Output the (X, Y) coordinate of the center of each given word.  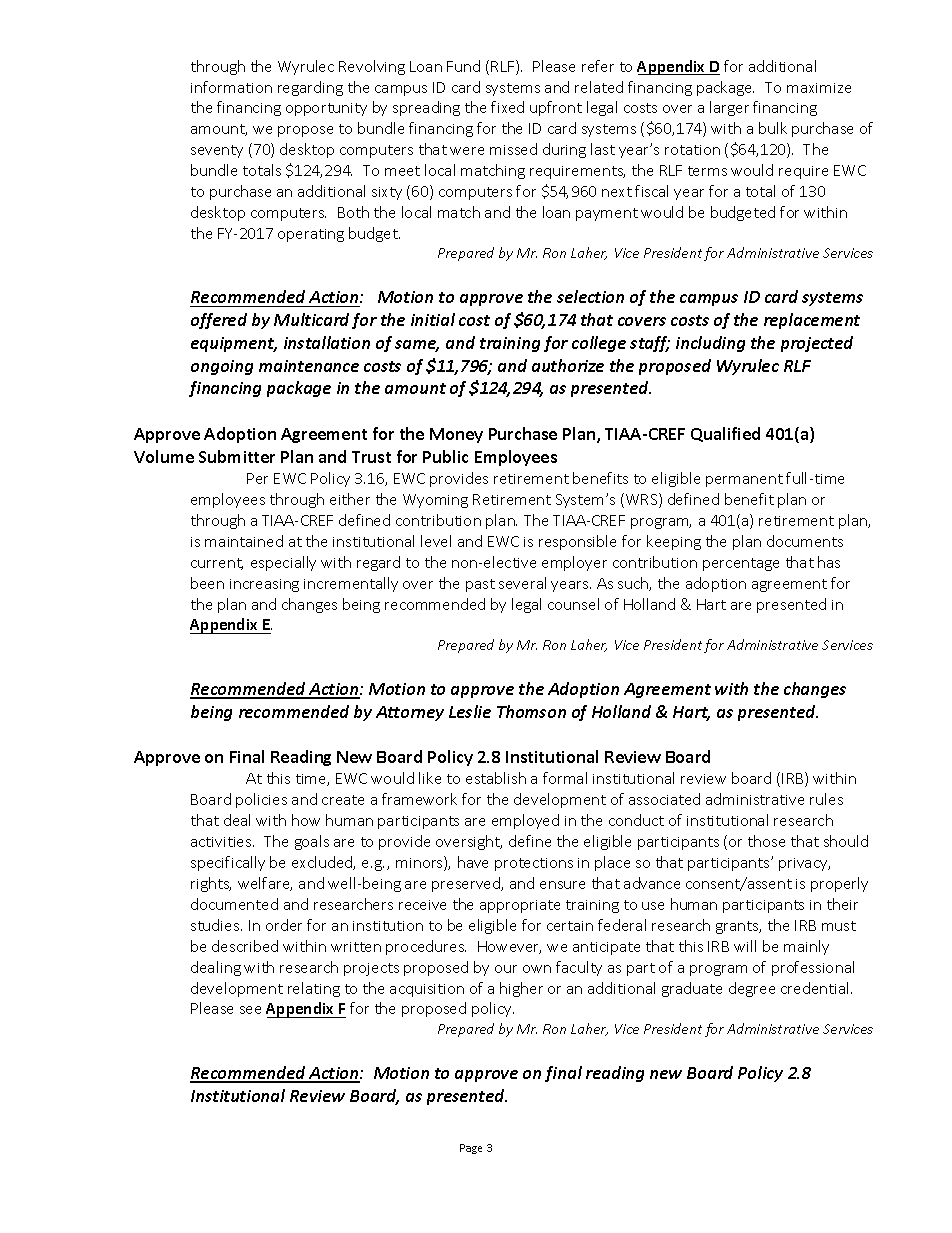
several (522, 583)
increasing (264, 585)
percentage (741, 564)
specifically (228, 863)
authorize (568, 365)
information (231, 87)
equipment (234, 344)
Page (471, 1149)
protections (534, 864)
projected (817, 344)
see (250, 1010)
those (766, 841)
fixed (507, 107)
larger (729, 108)
